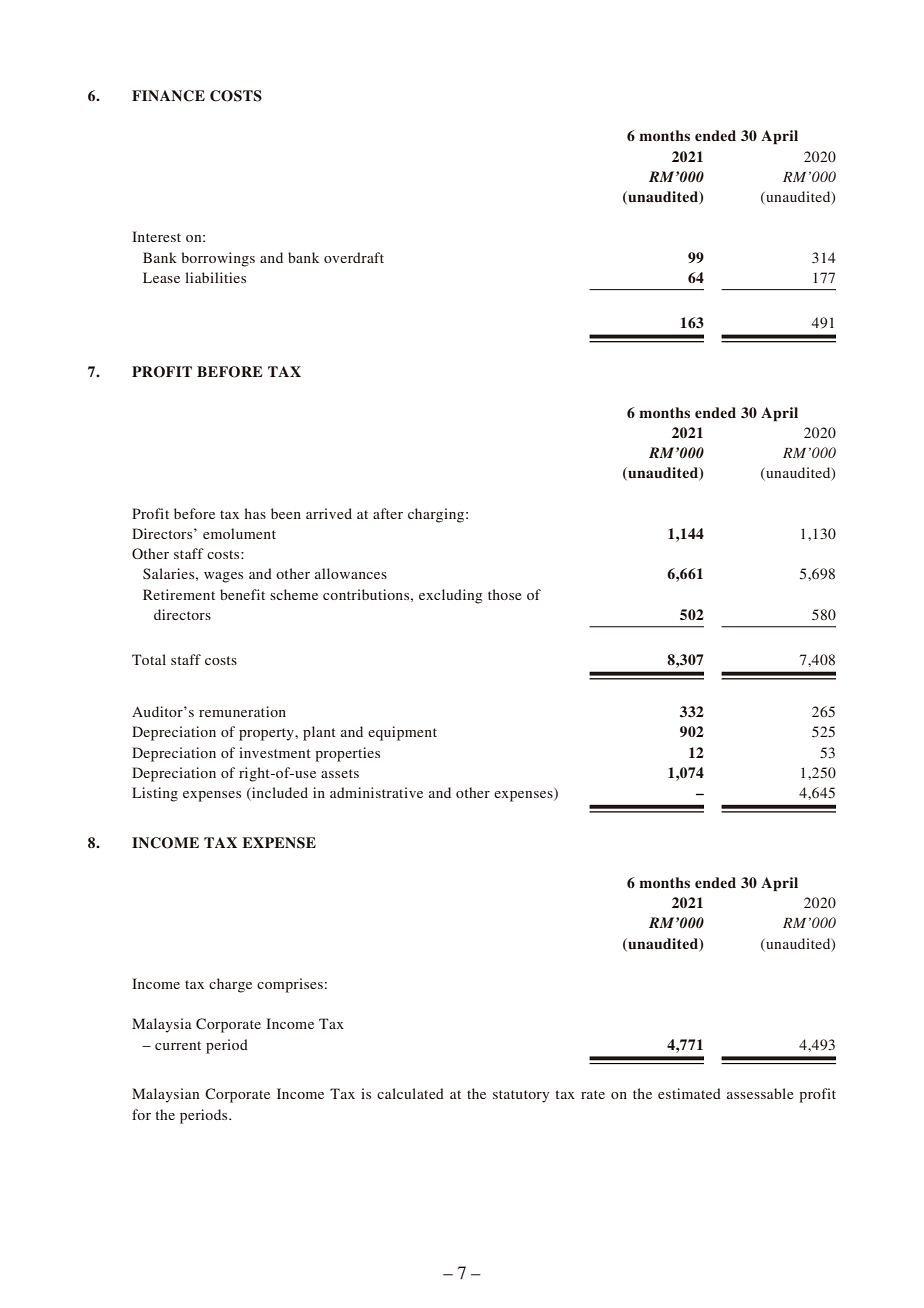 The image size is (924, 1308). I want to click on overdraft, so click(354, 257).
